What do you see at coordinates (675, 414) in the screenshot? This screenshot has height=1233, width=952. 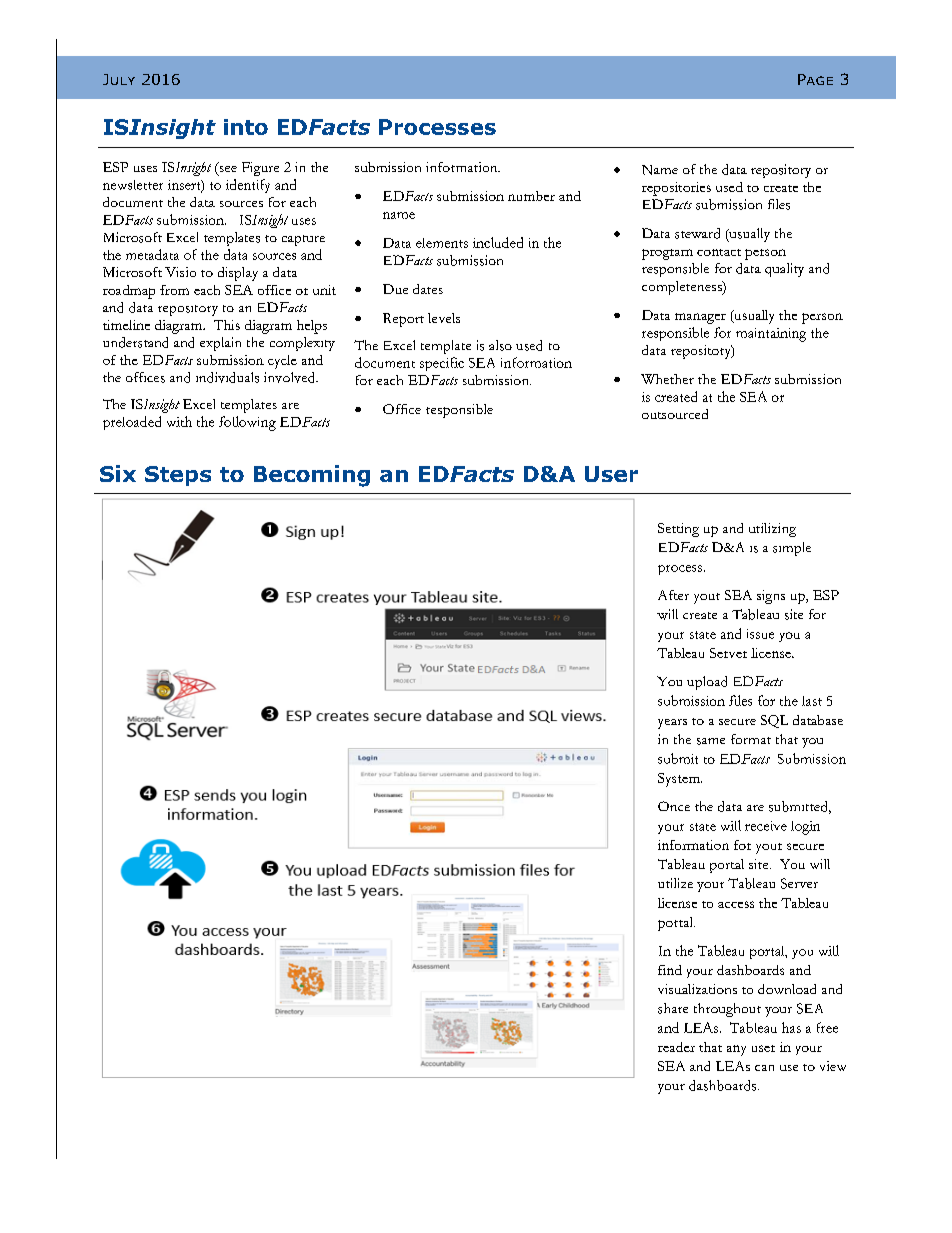 I see `outsourced` at bounding box center [675, 414].
